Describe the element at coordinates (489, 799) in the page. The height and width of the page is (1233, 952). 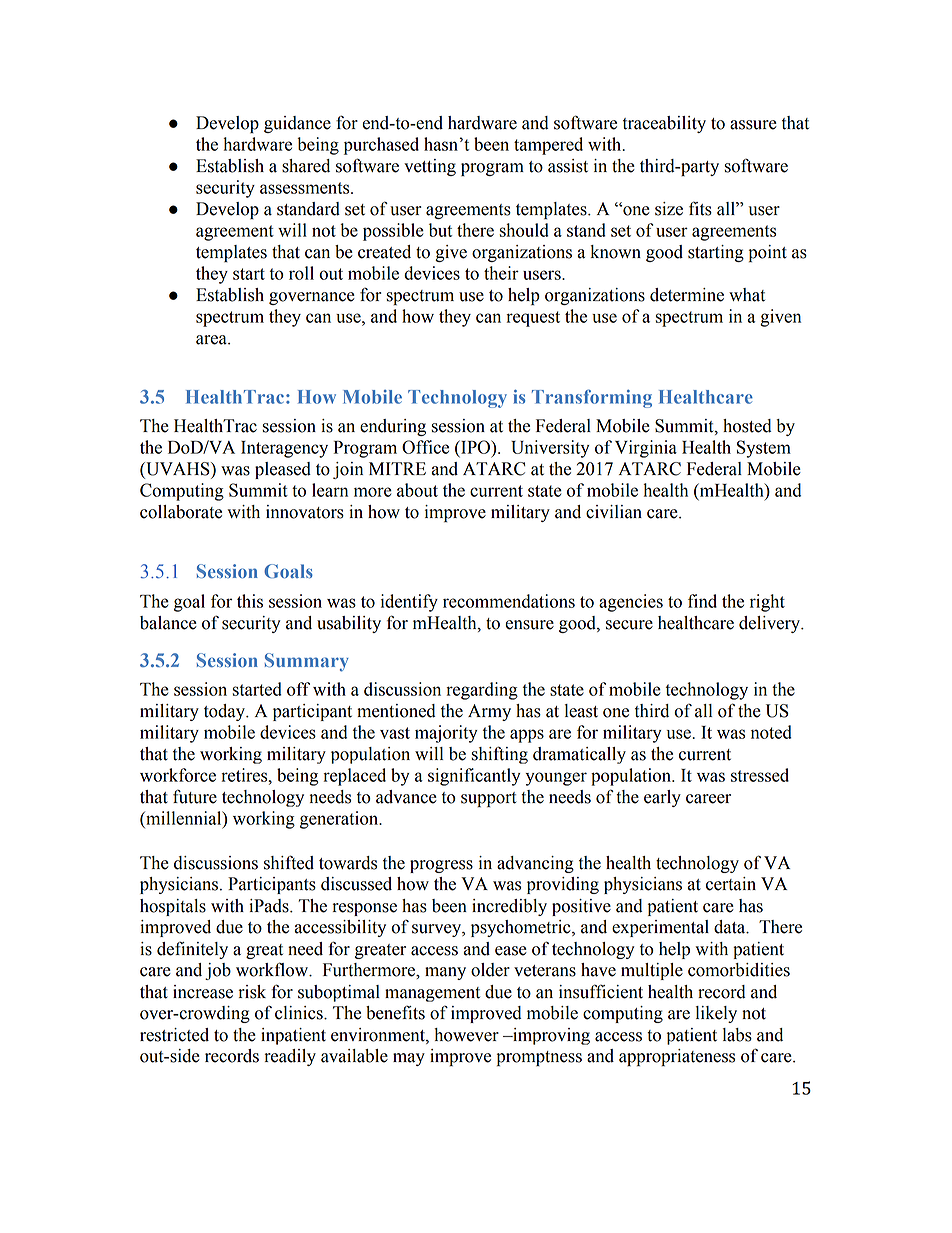
I see `support` at that location.
